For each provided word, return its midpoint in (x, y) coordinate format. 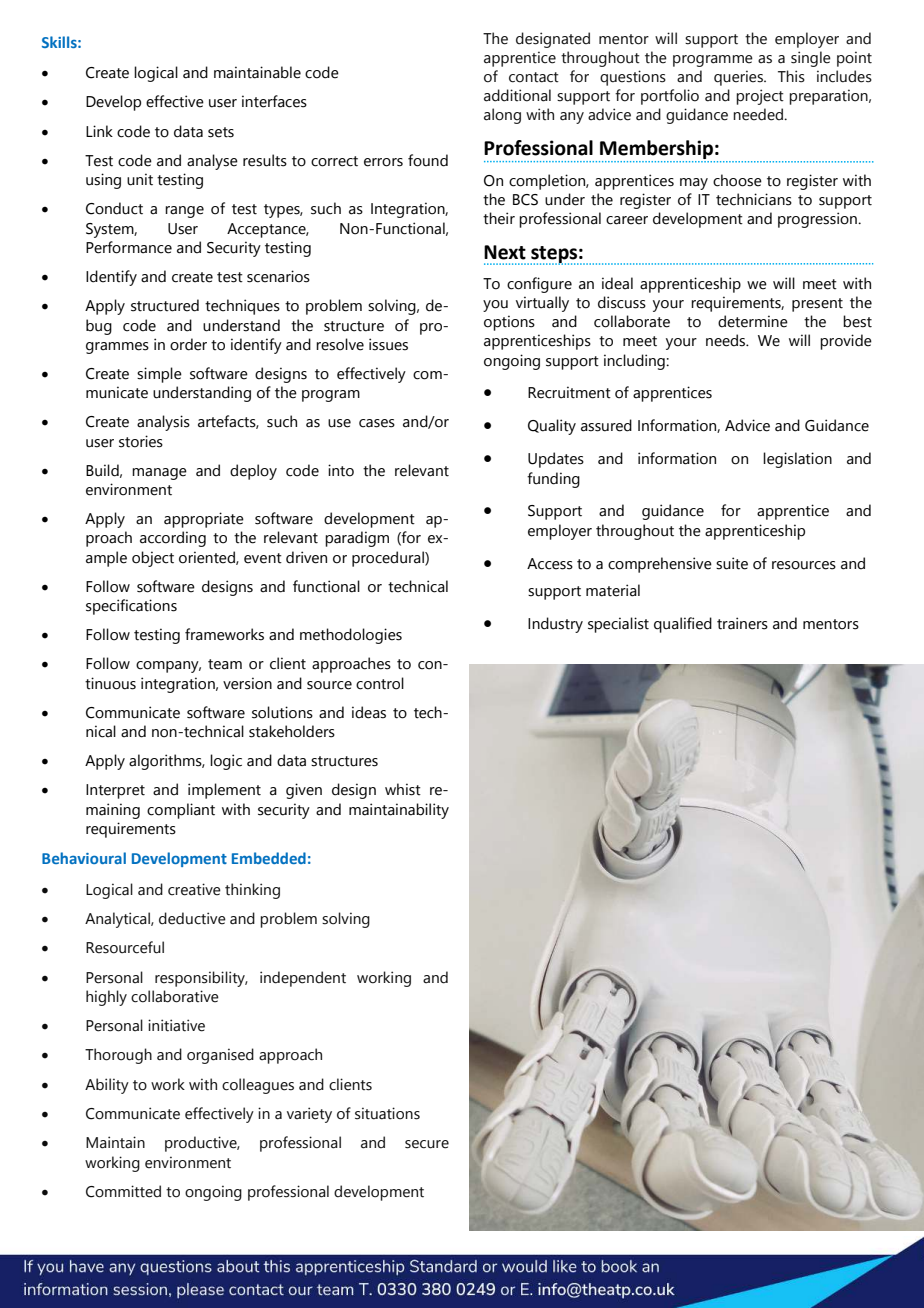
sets (221, 132)
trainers (742, 623)
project (760, 97)
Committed (123, 1191)
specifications (131, 607)
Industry (555, 625)
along (502, 116)
